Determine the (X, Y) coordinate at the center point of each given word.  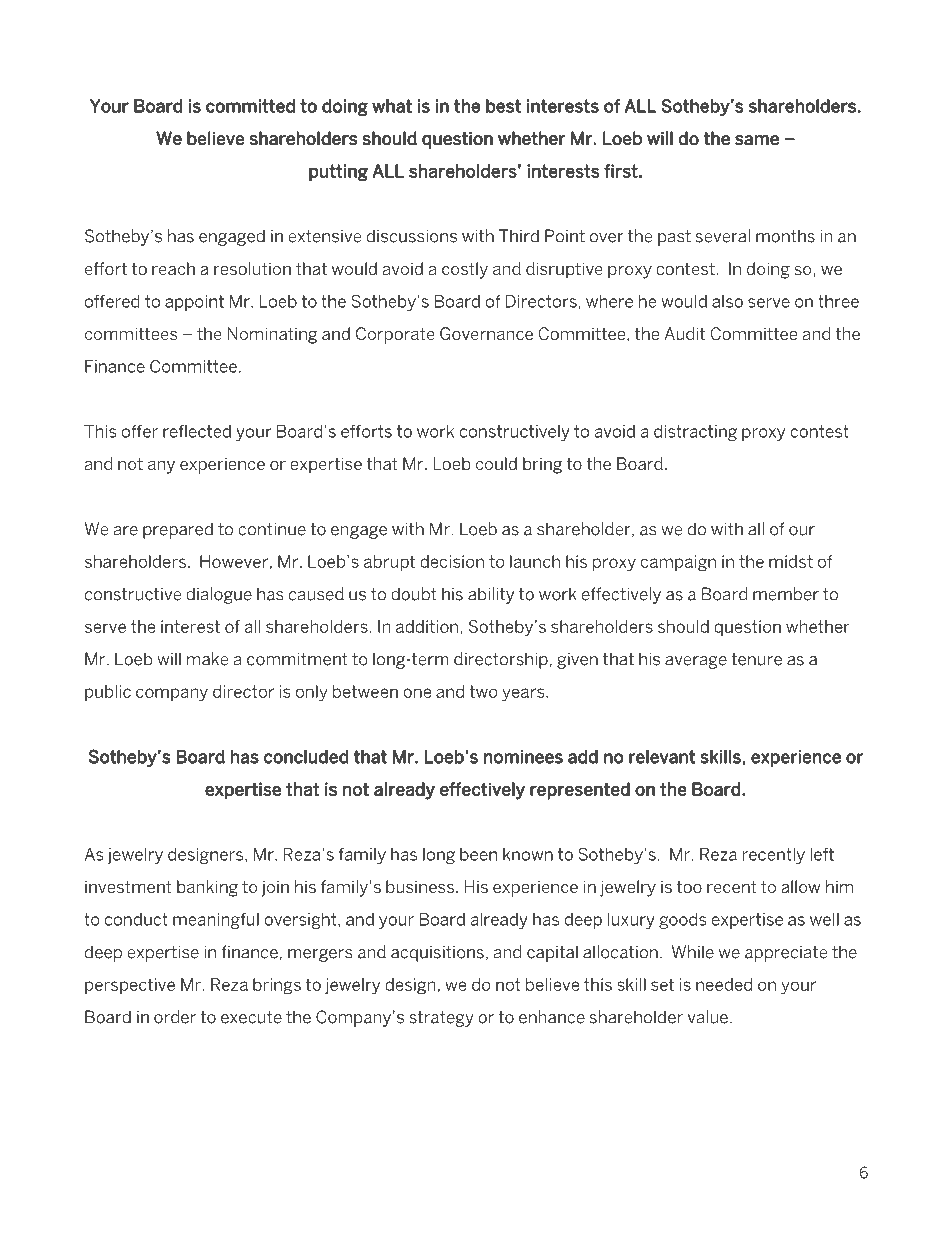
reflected (197, 431)
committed (250, 106)
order (175, 1017)
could (496, 463)
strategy (441, 1019)
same (757, 140)
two (483, 691)
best (503, 106)
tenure (756, 659)
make (207, 659)
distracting (695, 433)
